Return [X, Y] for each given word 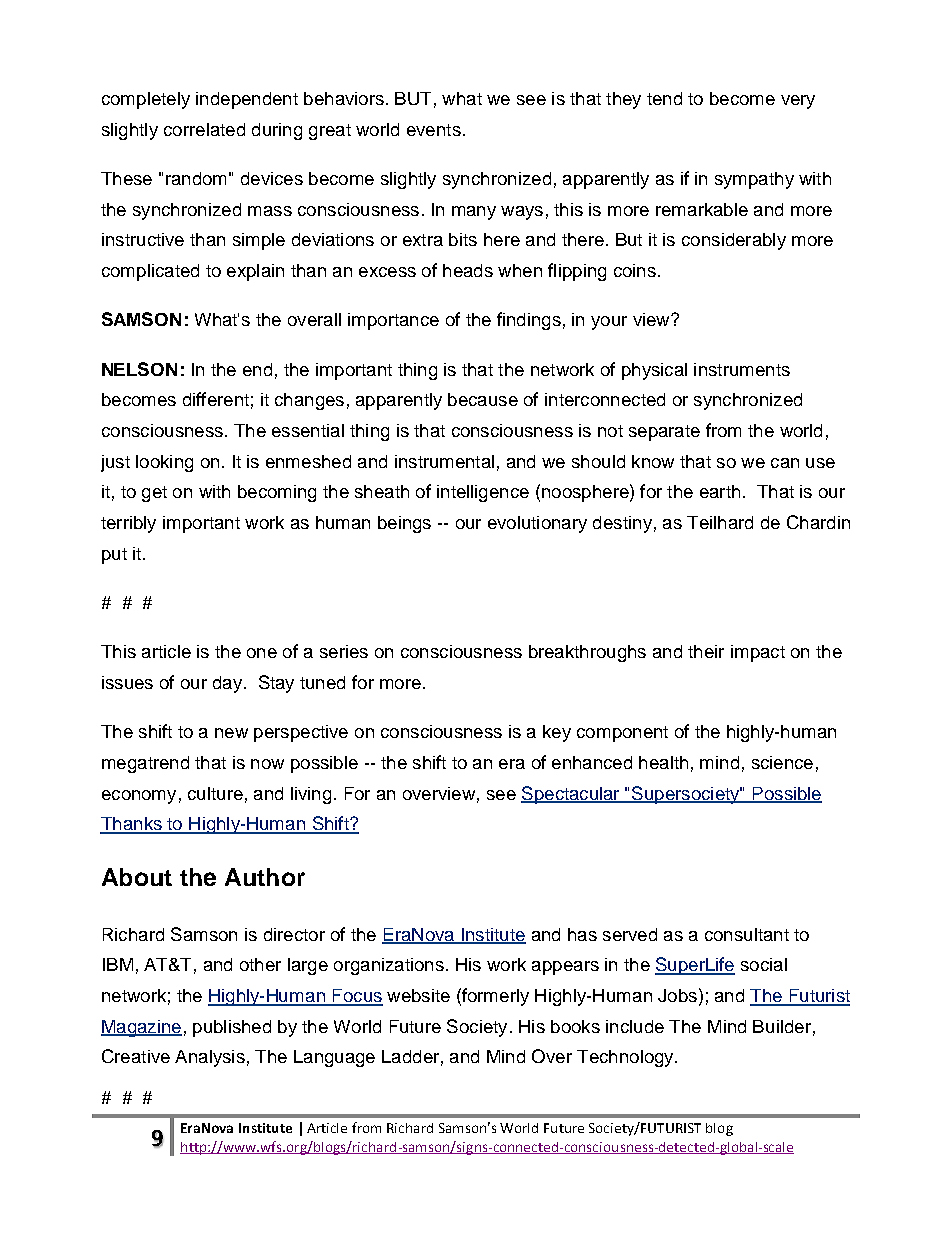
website [418, 995]
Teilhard [720, 522]
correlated [204, 129]
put [114, 556]
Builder [782, 1026]
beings [404, 524]
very [798, 102]
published [232, 1028]
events [434, 130]
